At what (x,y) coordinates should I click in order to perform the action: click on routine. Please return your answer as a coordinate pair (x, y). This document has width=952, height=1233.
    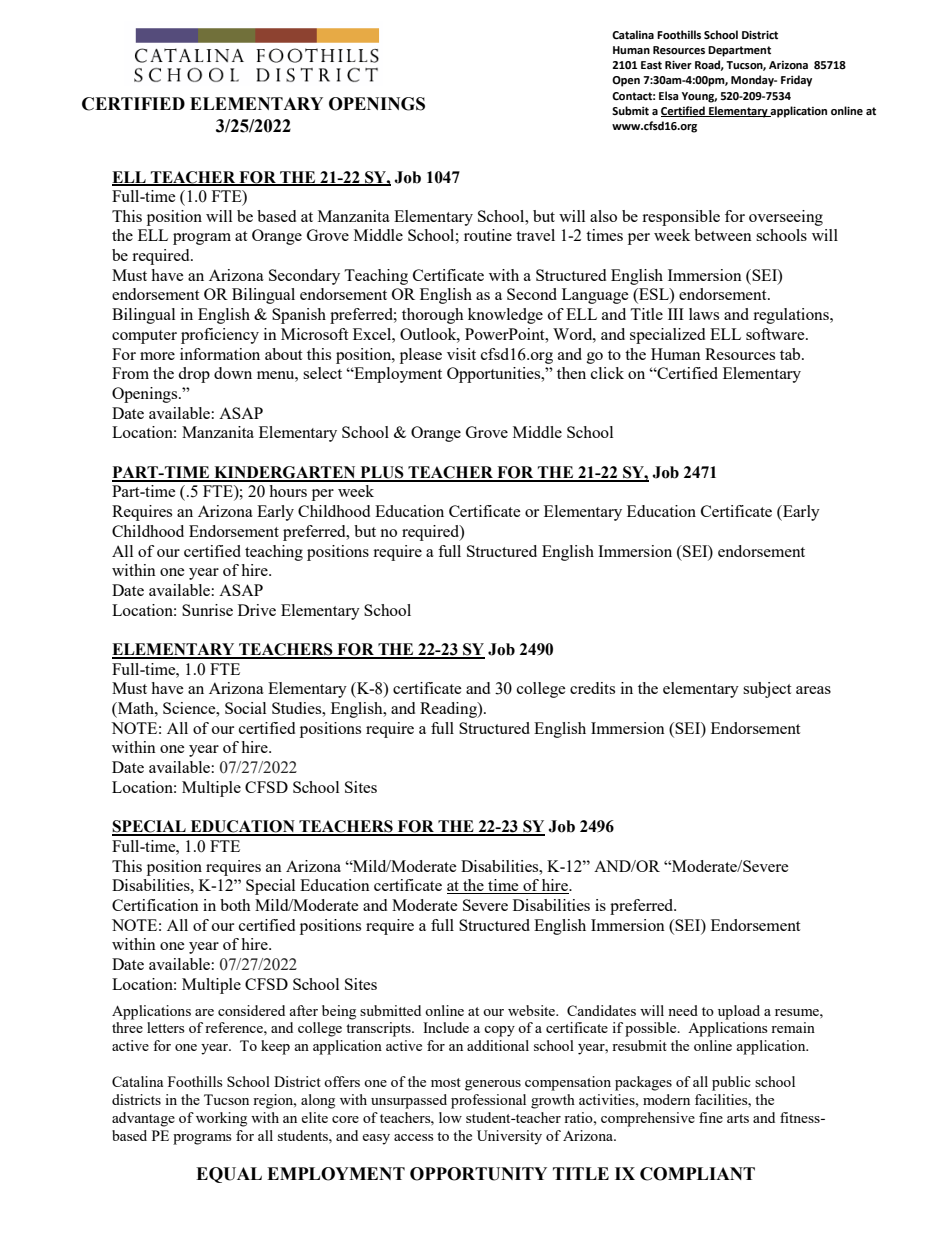
    Looking at the image, I should click on (488, 235).
